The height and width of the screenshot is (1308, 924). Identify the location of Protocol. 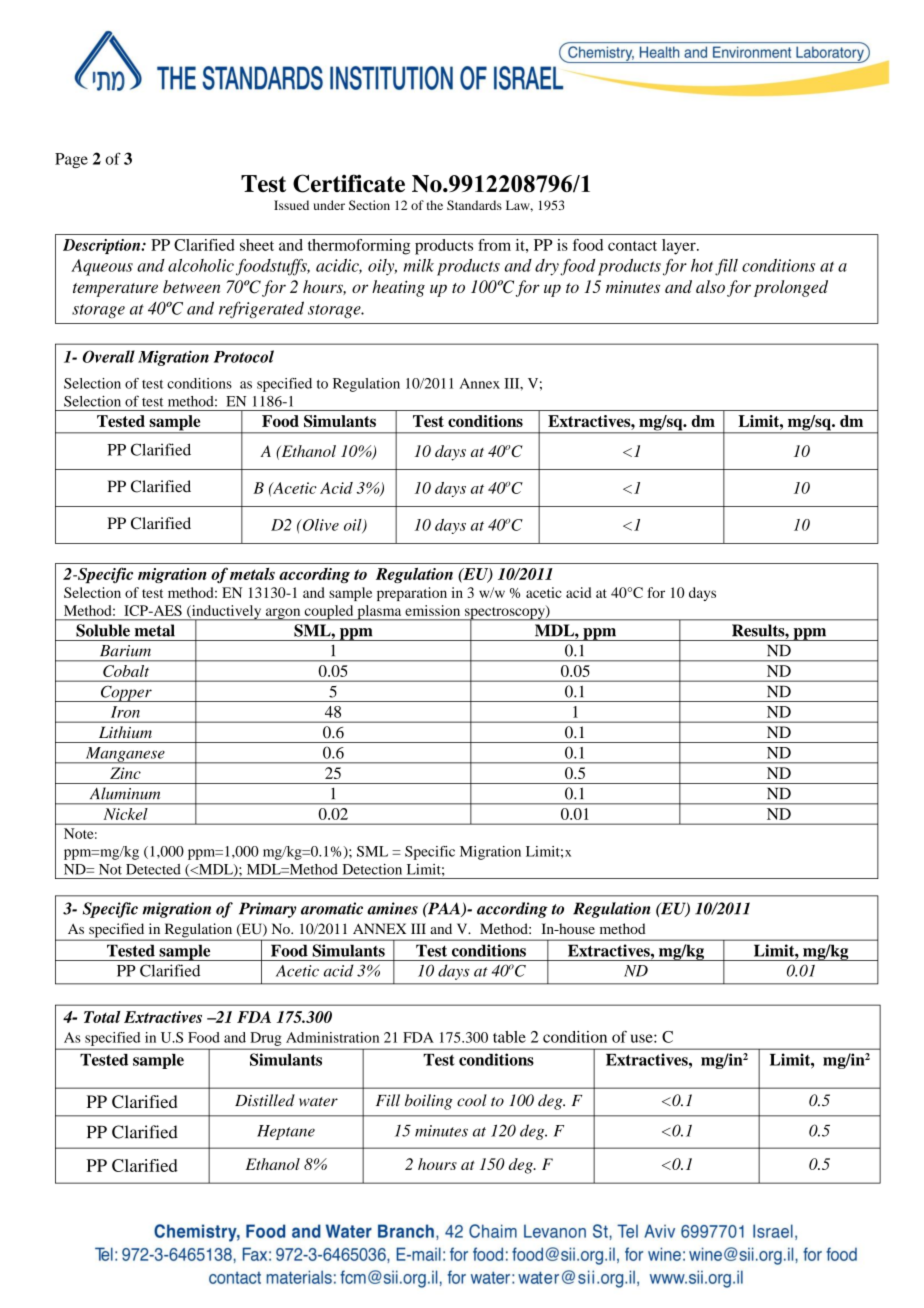
(244, 356).
